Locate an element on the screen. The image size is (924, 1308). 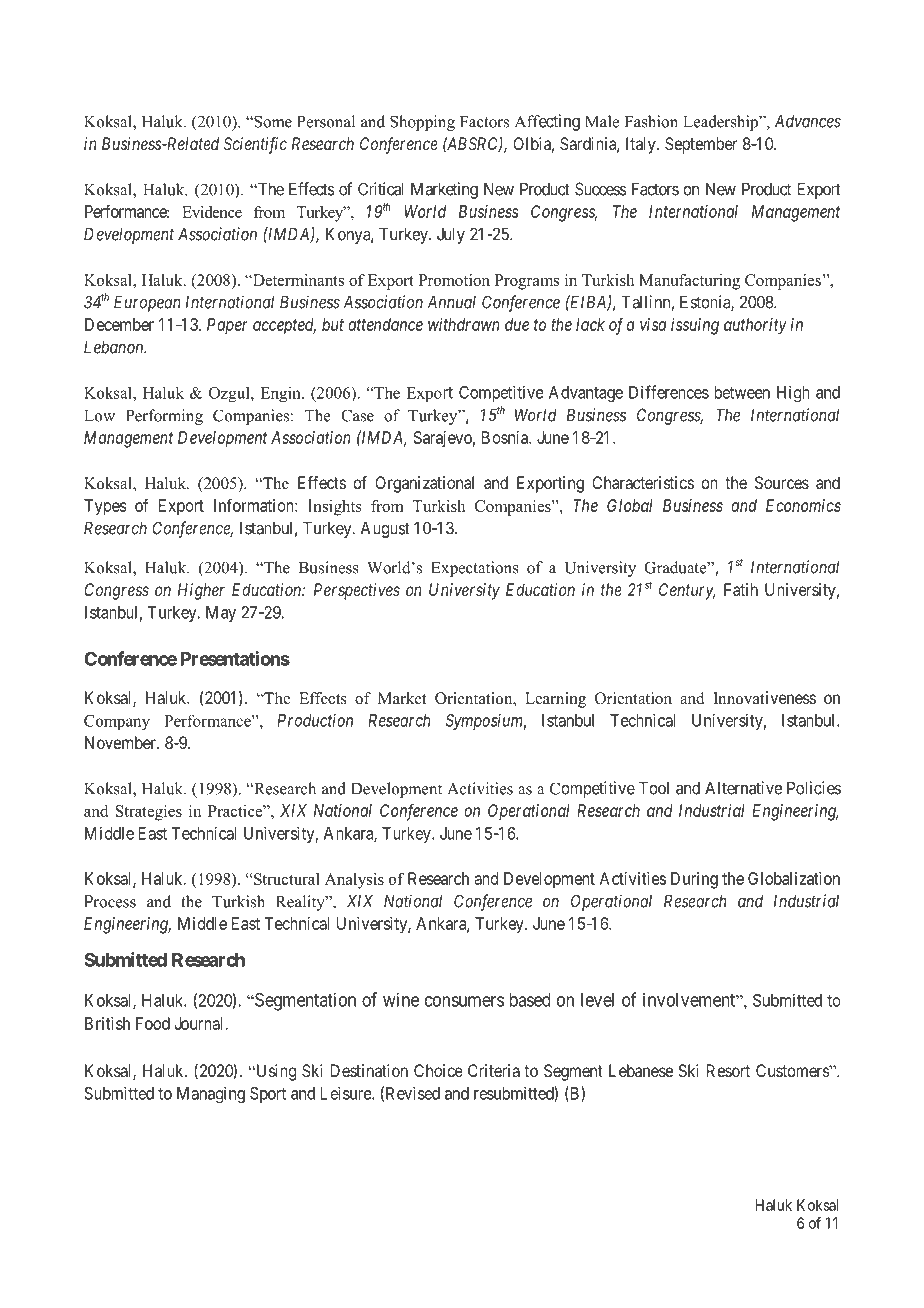
Resort is located at coordinates (728, 1070).
